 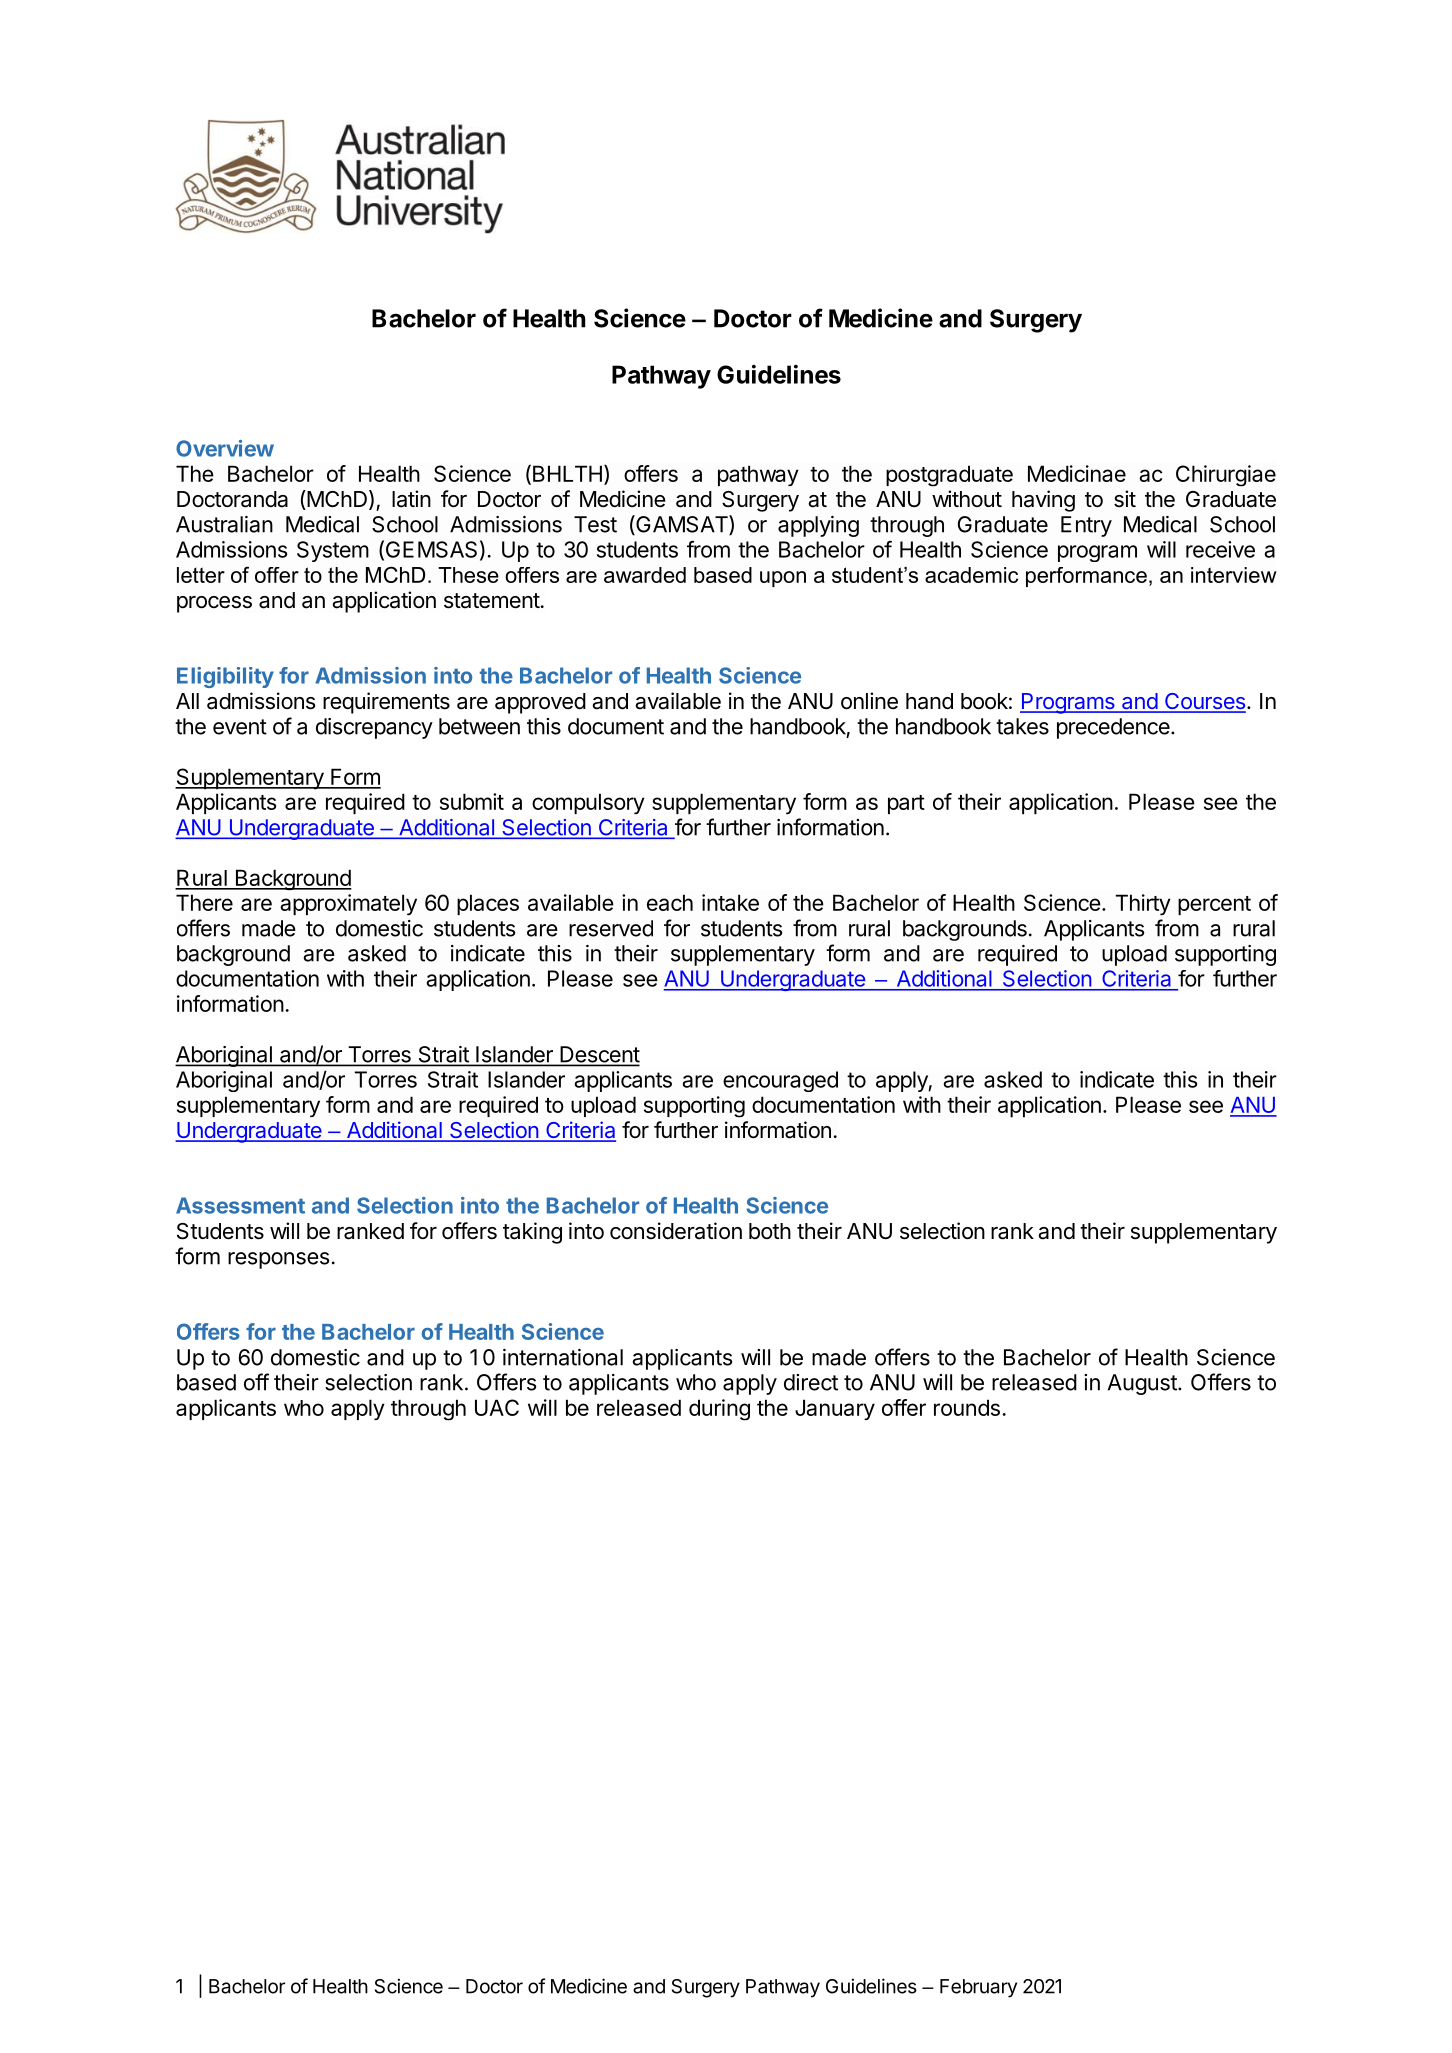 What do you see at coordinates (1125, 498) in the screenshot?
I see `sit` at bounding box center [1125, 498].
